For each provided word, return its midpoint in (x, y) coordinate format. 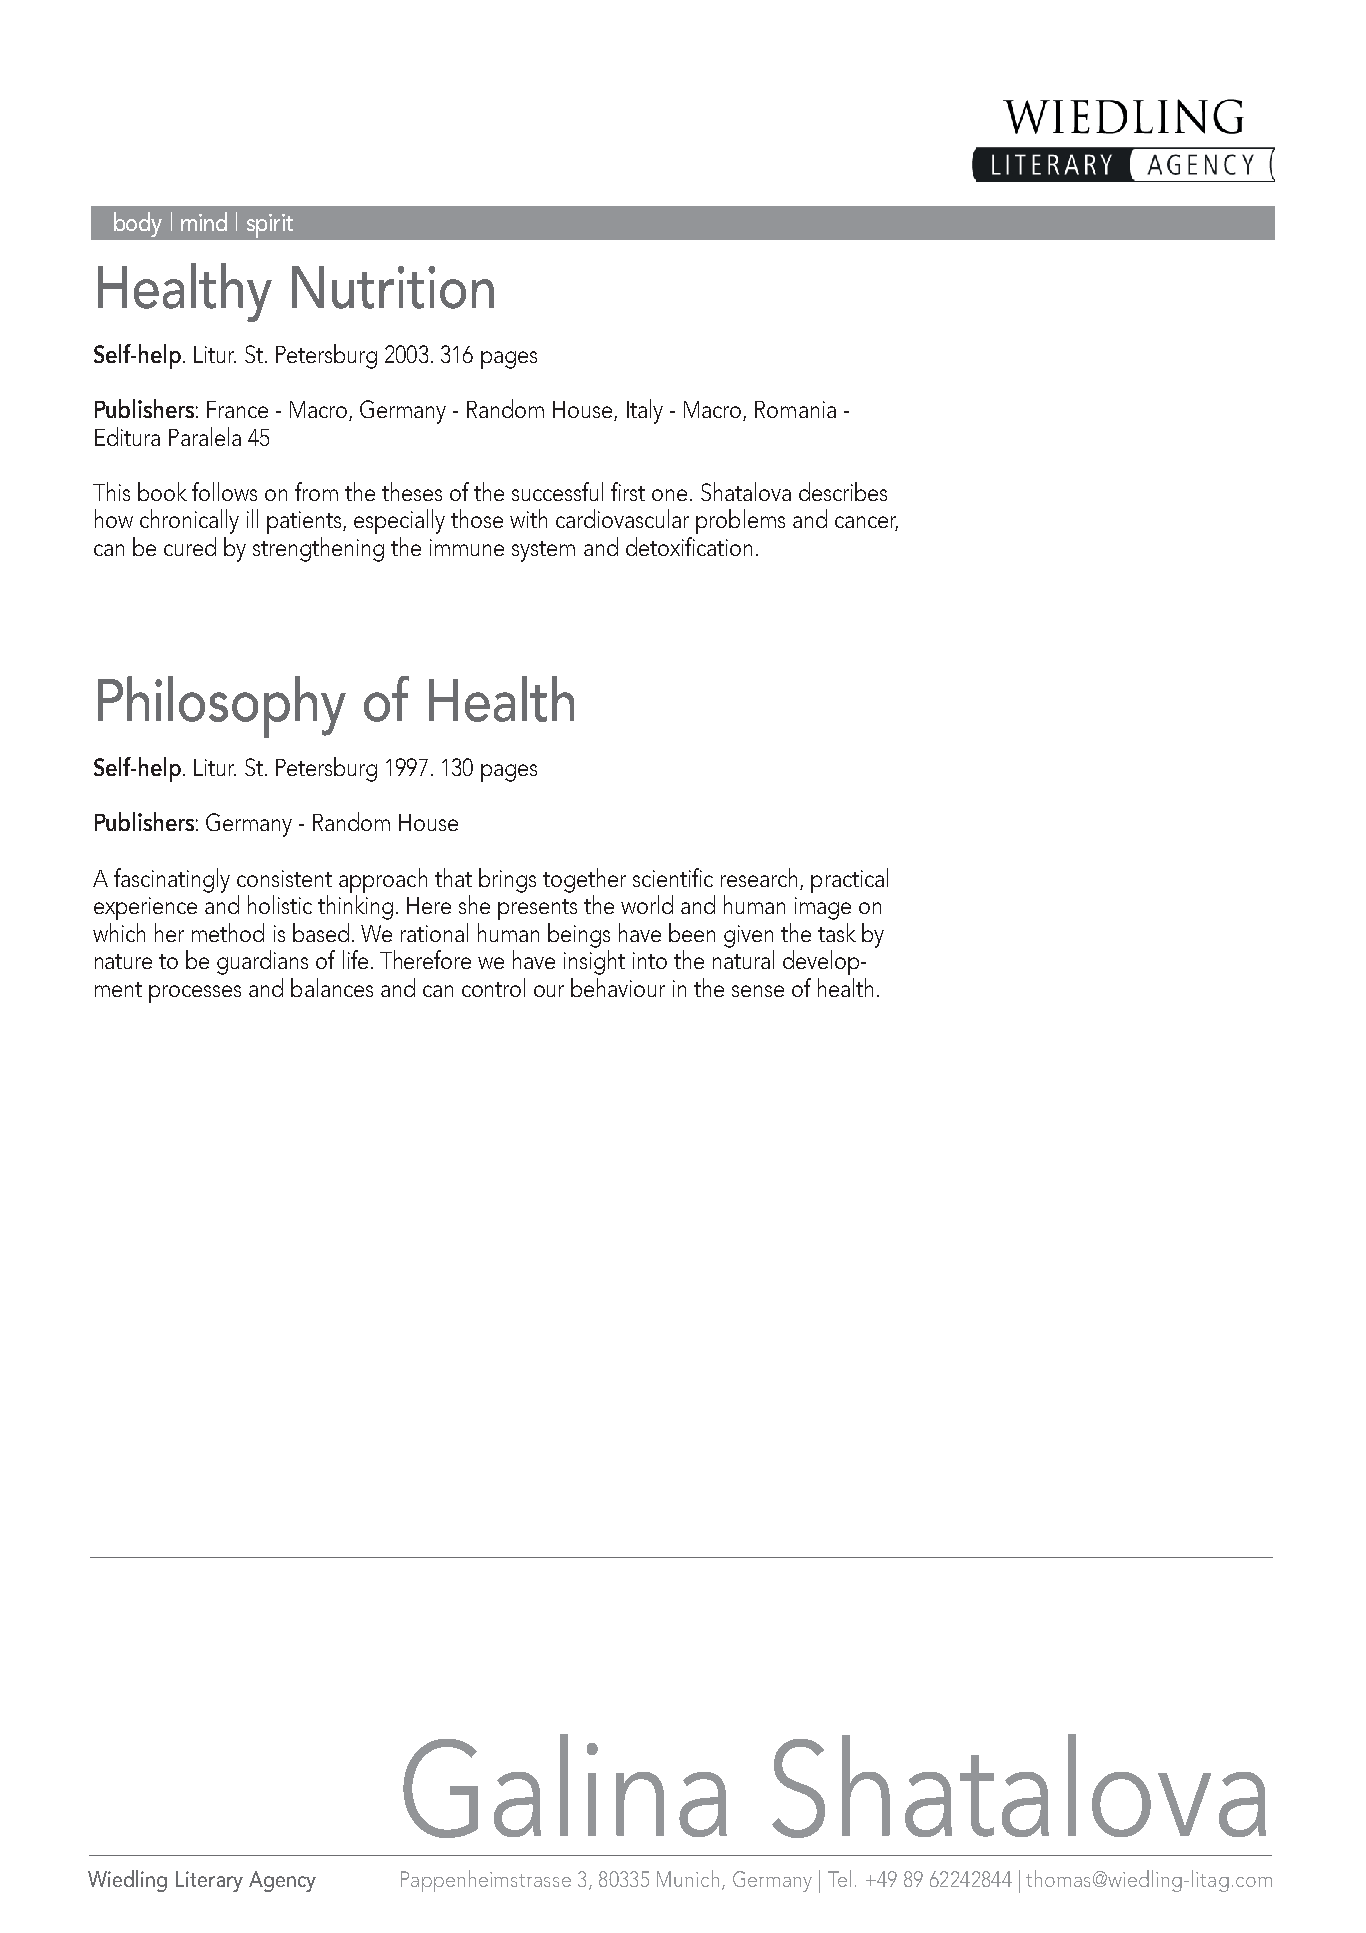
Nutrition (393, 287)
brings (507, 880)
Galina (565, 1786)
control (493, 987)
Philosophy (222, 707)
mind (204, 221)
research (759, 877)
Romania (795, 409)
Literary (209, 1881)
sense (758, 991)
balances (332, 987)
